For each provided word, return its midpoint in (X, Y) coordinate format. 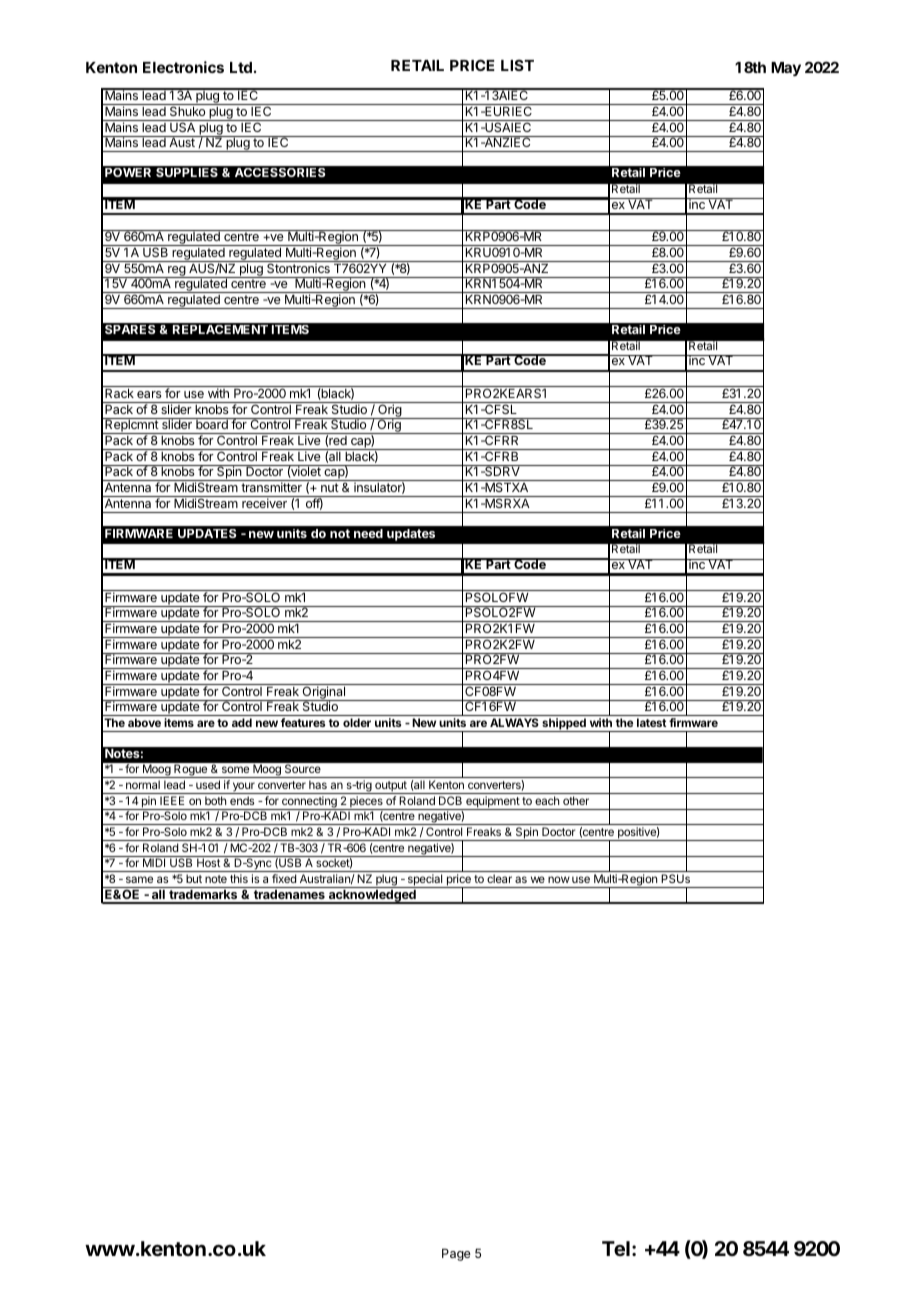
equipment (492, 803)
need (368, 533)
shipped (564, 725)
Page (456, 1254)
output (391, 787)
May (786, 69)
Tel (616, 1248)
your (243, 788)
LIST (517, 65)
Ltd (241, 67)
